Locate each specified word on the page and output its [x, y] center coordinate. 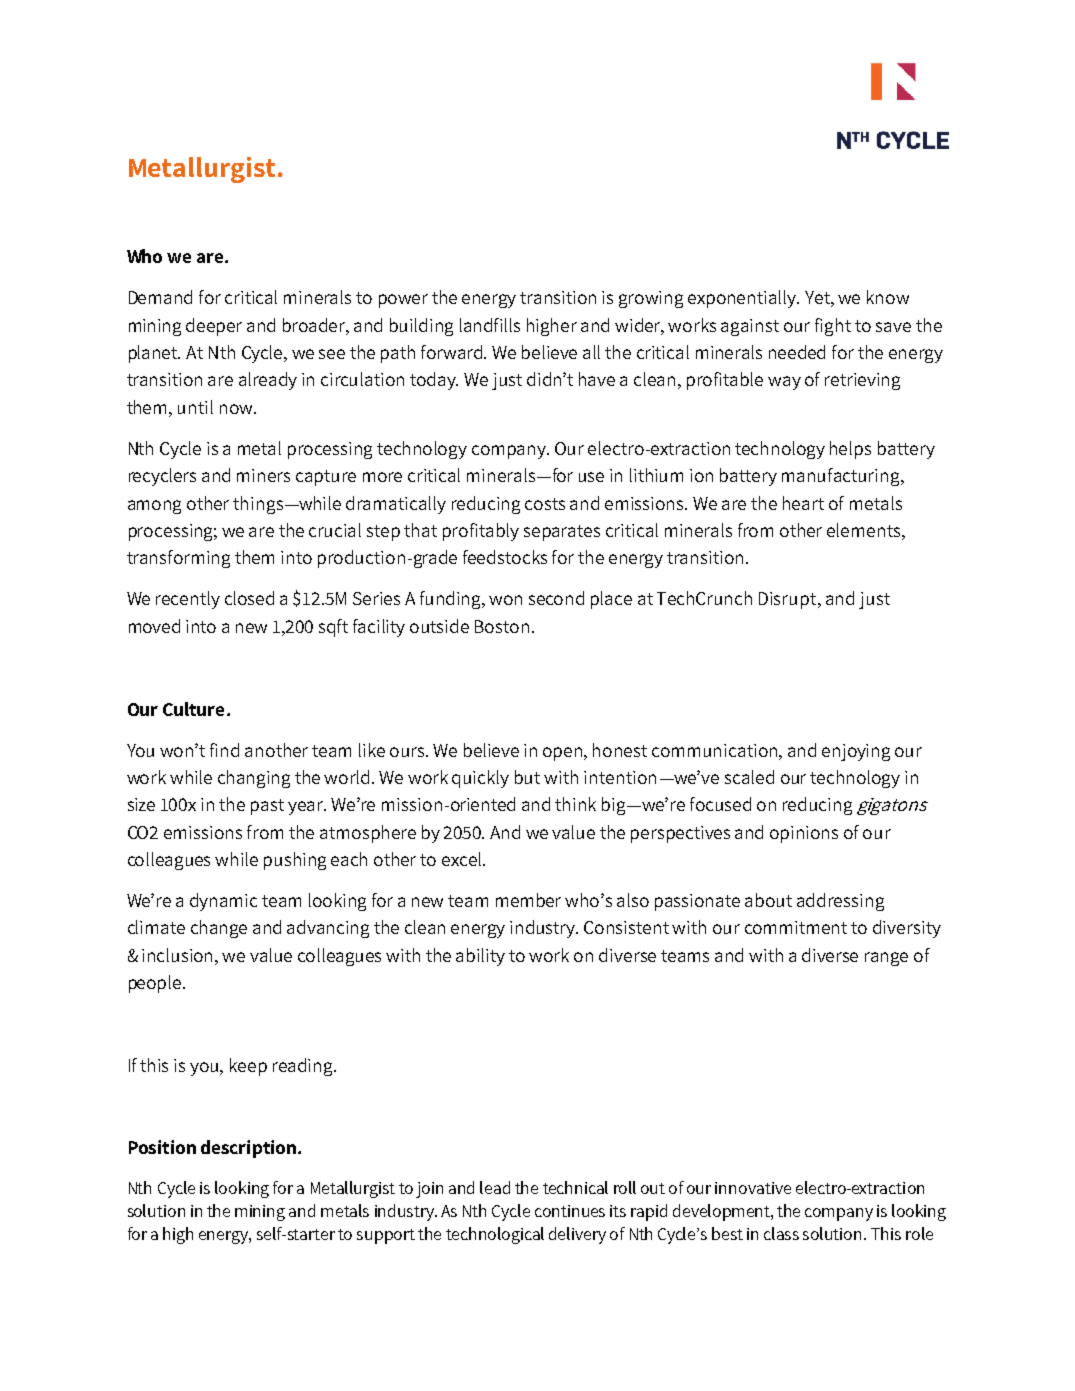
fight [833, 327]
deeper [214, 327]
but [527, 777]
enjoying [856, 752]
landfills [490, 325]
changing [254, 779]
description [248, 1149]
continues [570, 1211]
